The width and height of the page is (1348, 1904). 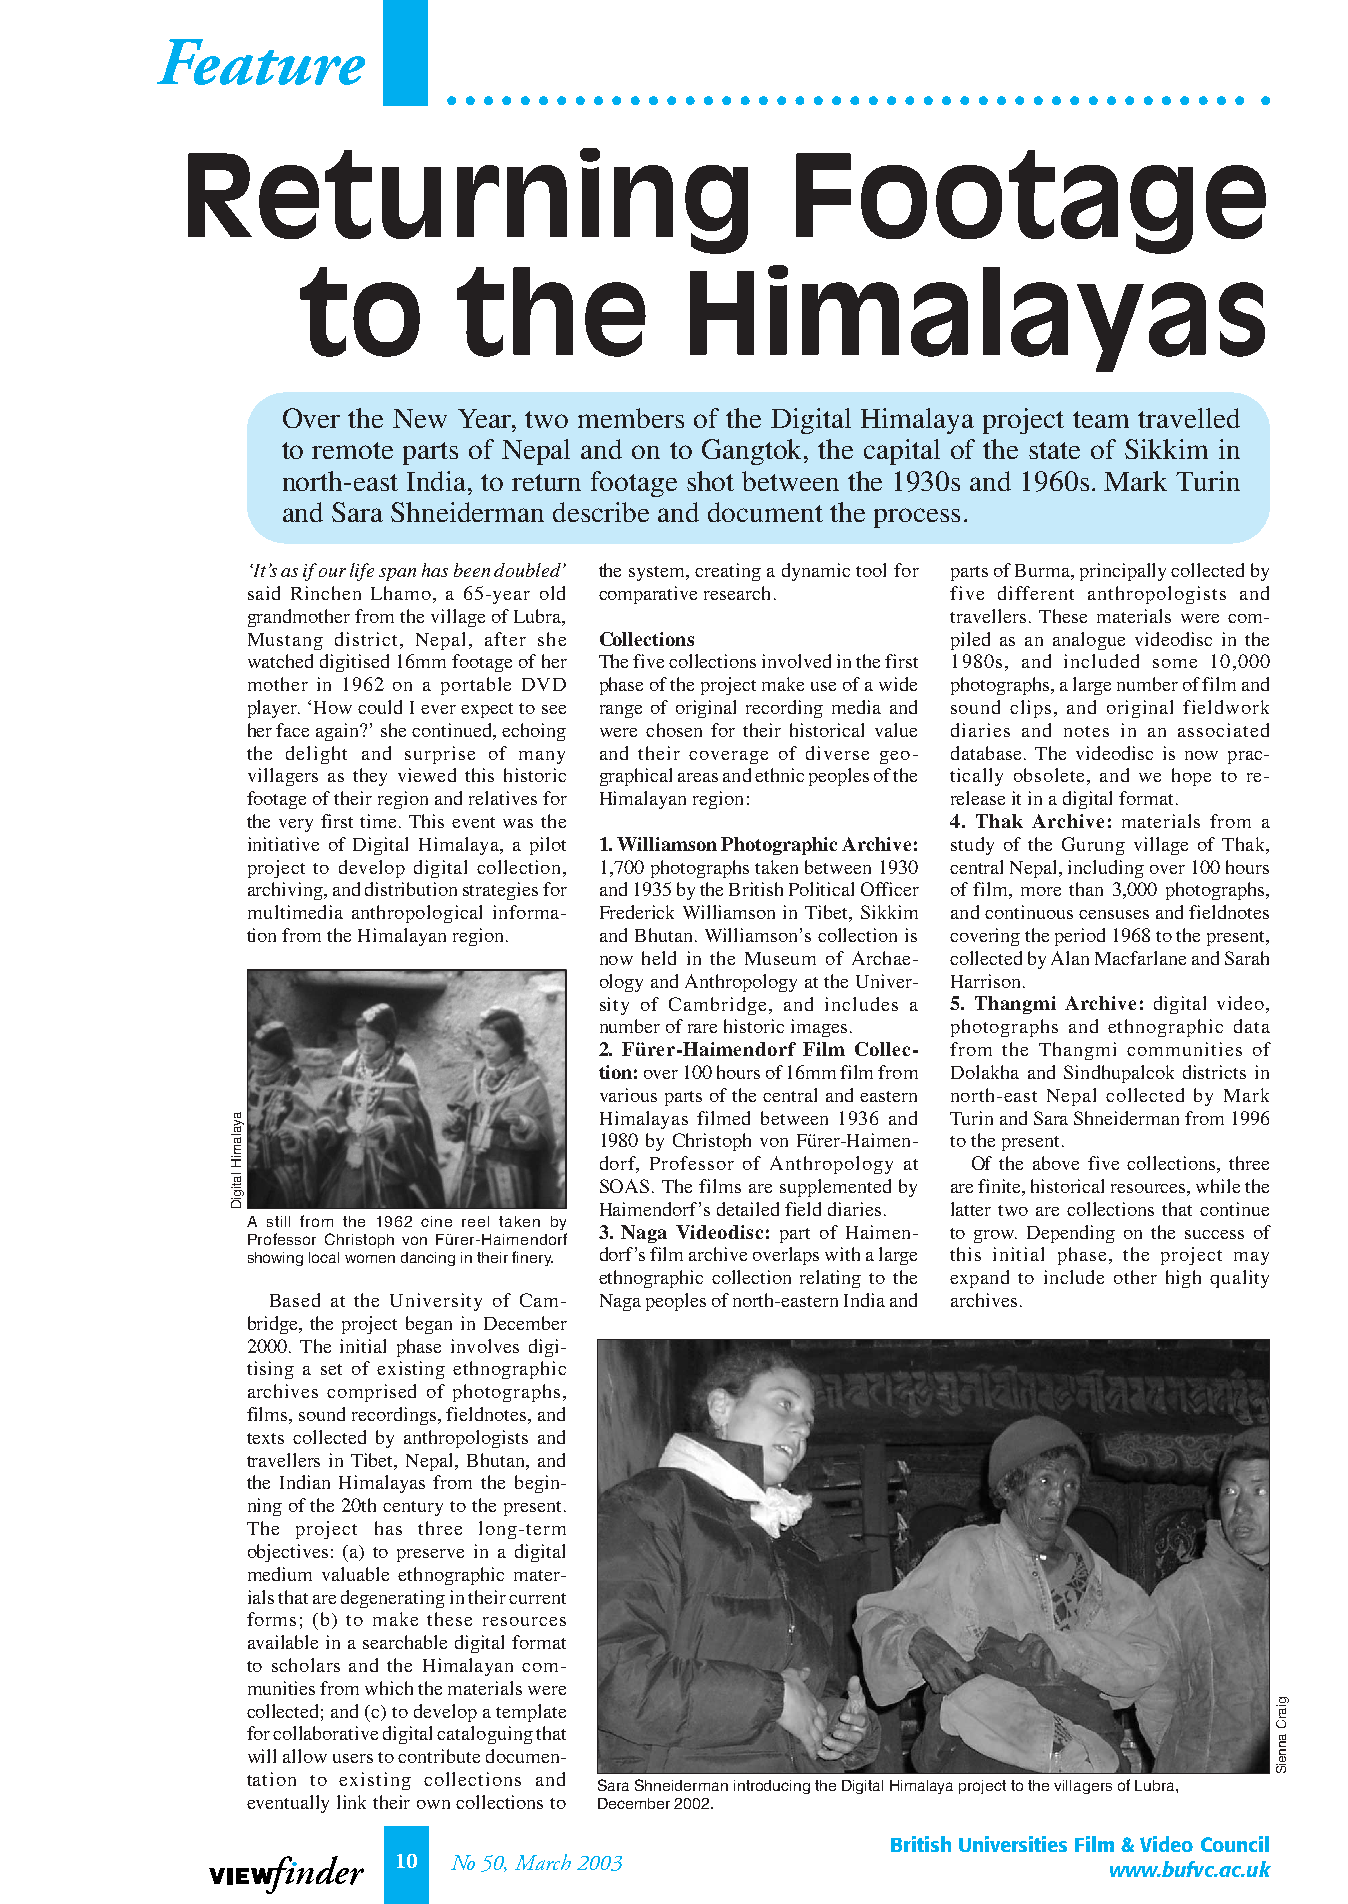 I want to click on Council, so click(x=1235, y=1844).
